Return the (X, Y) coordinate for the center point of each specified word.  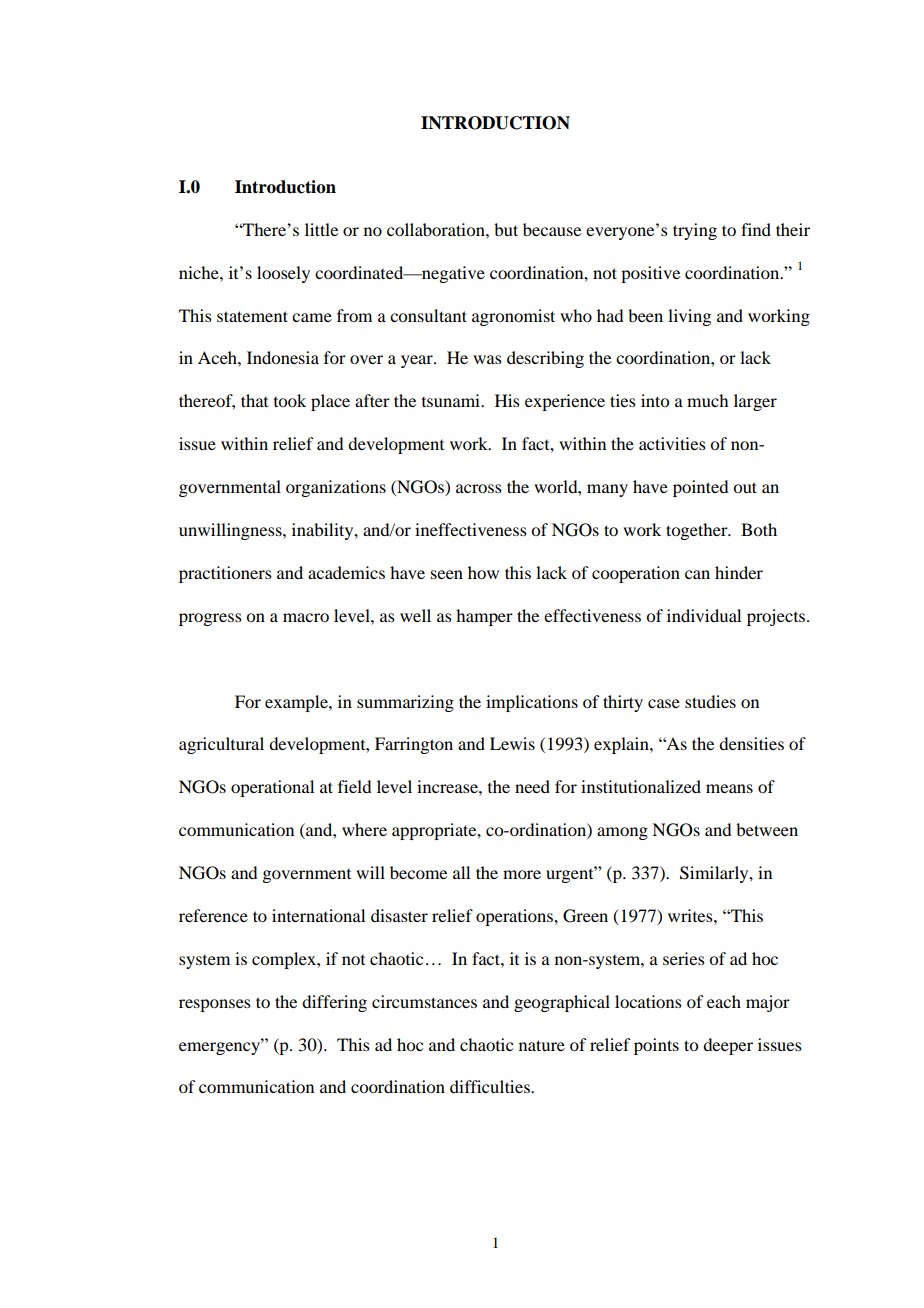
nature (542, 1045)
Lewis (512, 743)
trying (695, 231)
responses (215, 1005)
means (729, 788)
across (479, 488)
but (506, 229)
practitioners (225, 574)
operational (272, 788)
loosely (283, 274)
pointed (700, 488)
